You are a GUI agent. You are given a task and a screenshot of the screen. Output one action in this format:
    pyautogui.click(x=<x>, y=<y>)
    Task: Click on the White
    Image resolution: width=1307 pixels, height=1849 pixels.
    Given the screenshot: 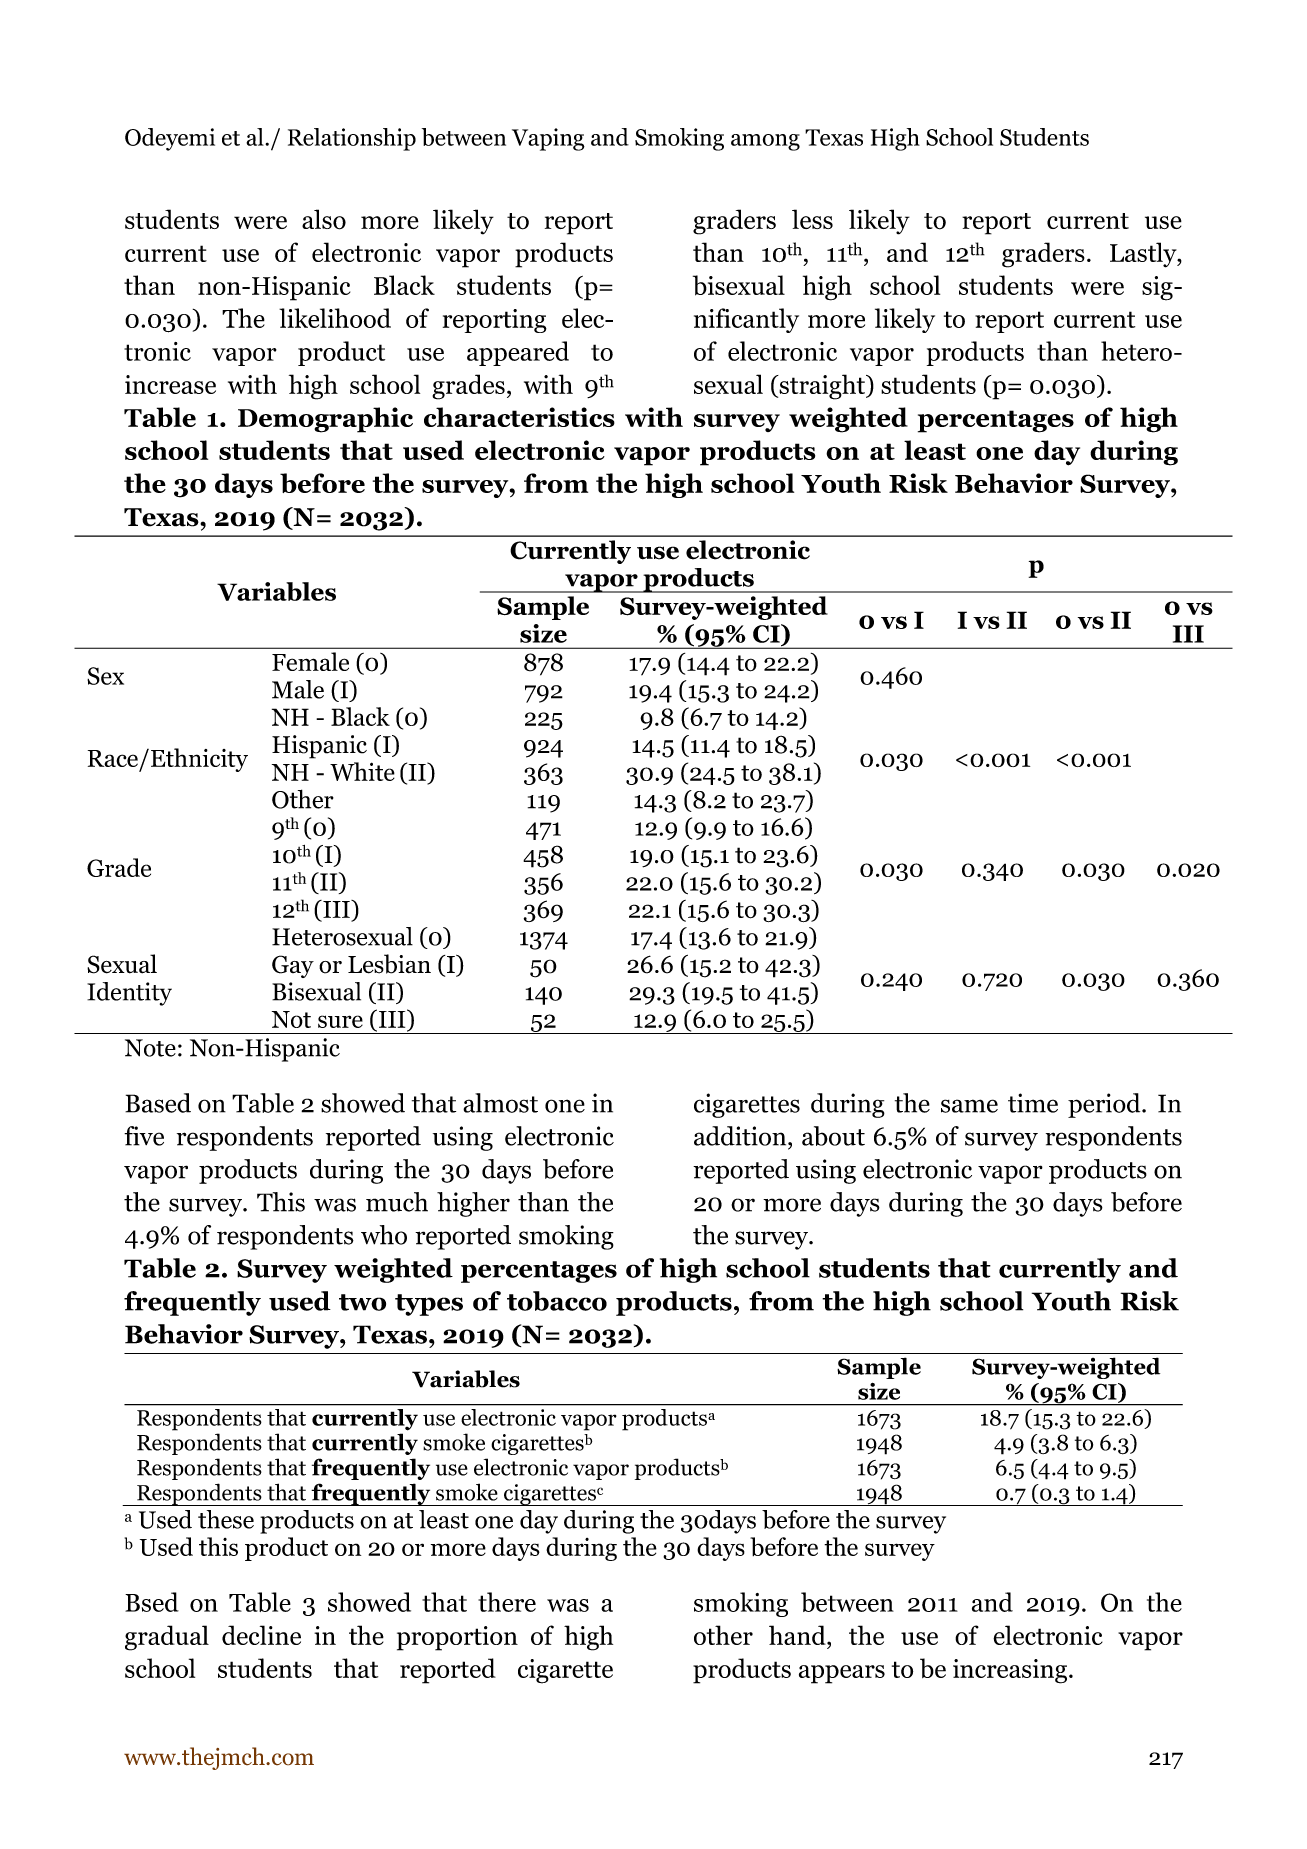 What is the action you would take?
    pyautogui.click(x=362, y=771)
